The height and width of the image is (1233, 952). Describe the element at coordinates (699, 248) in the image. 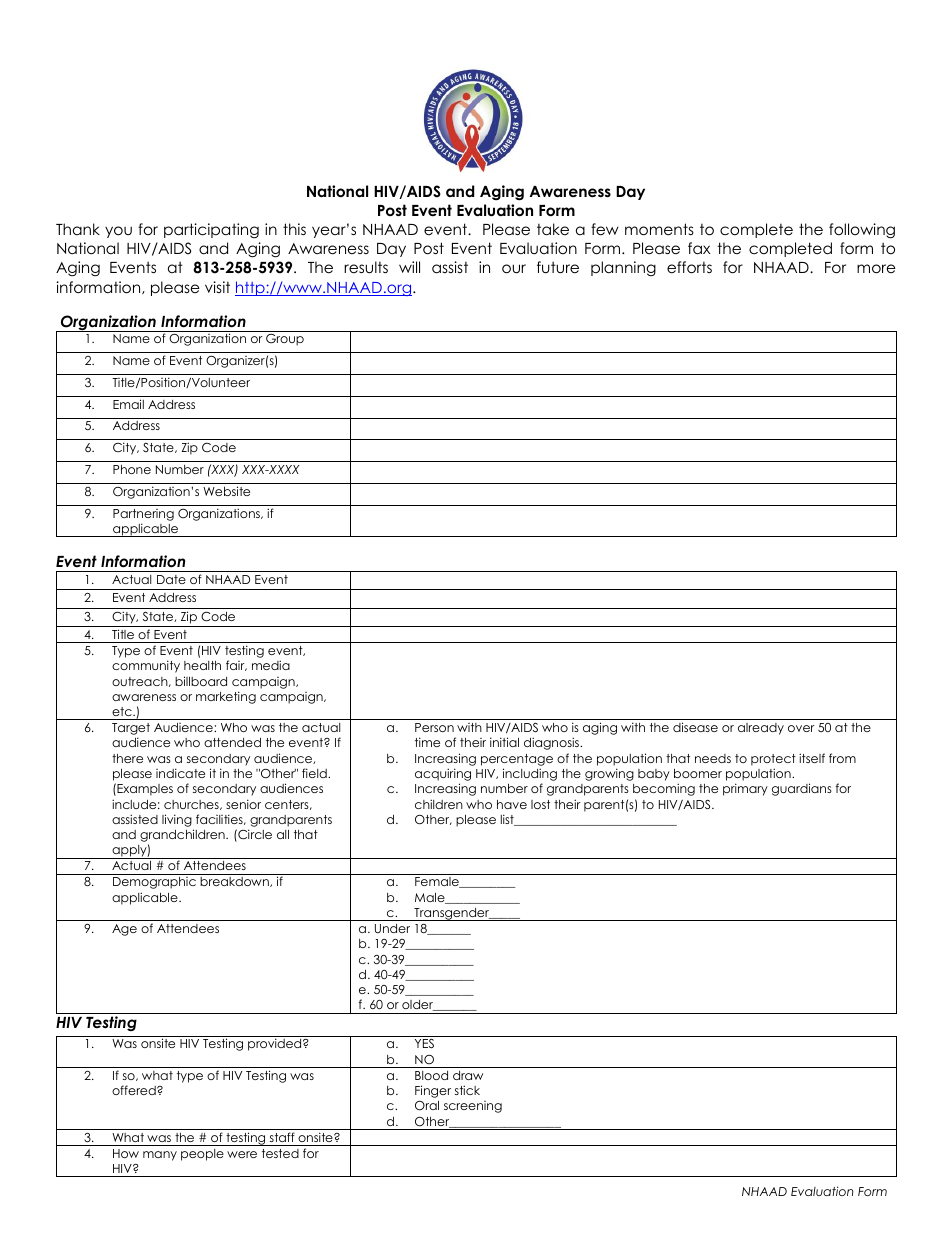

I see `fax` at that location.
